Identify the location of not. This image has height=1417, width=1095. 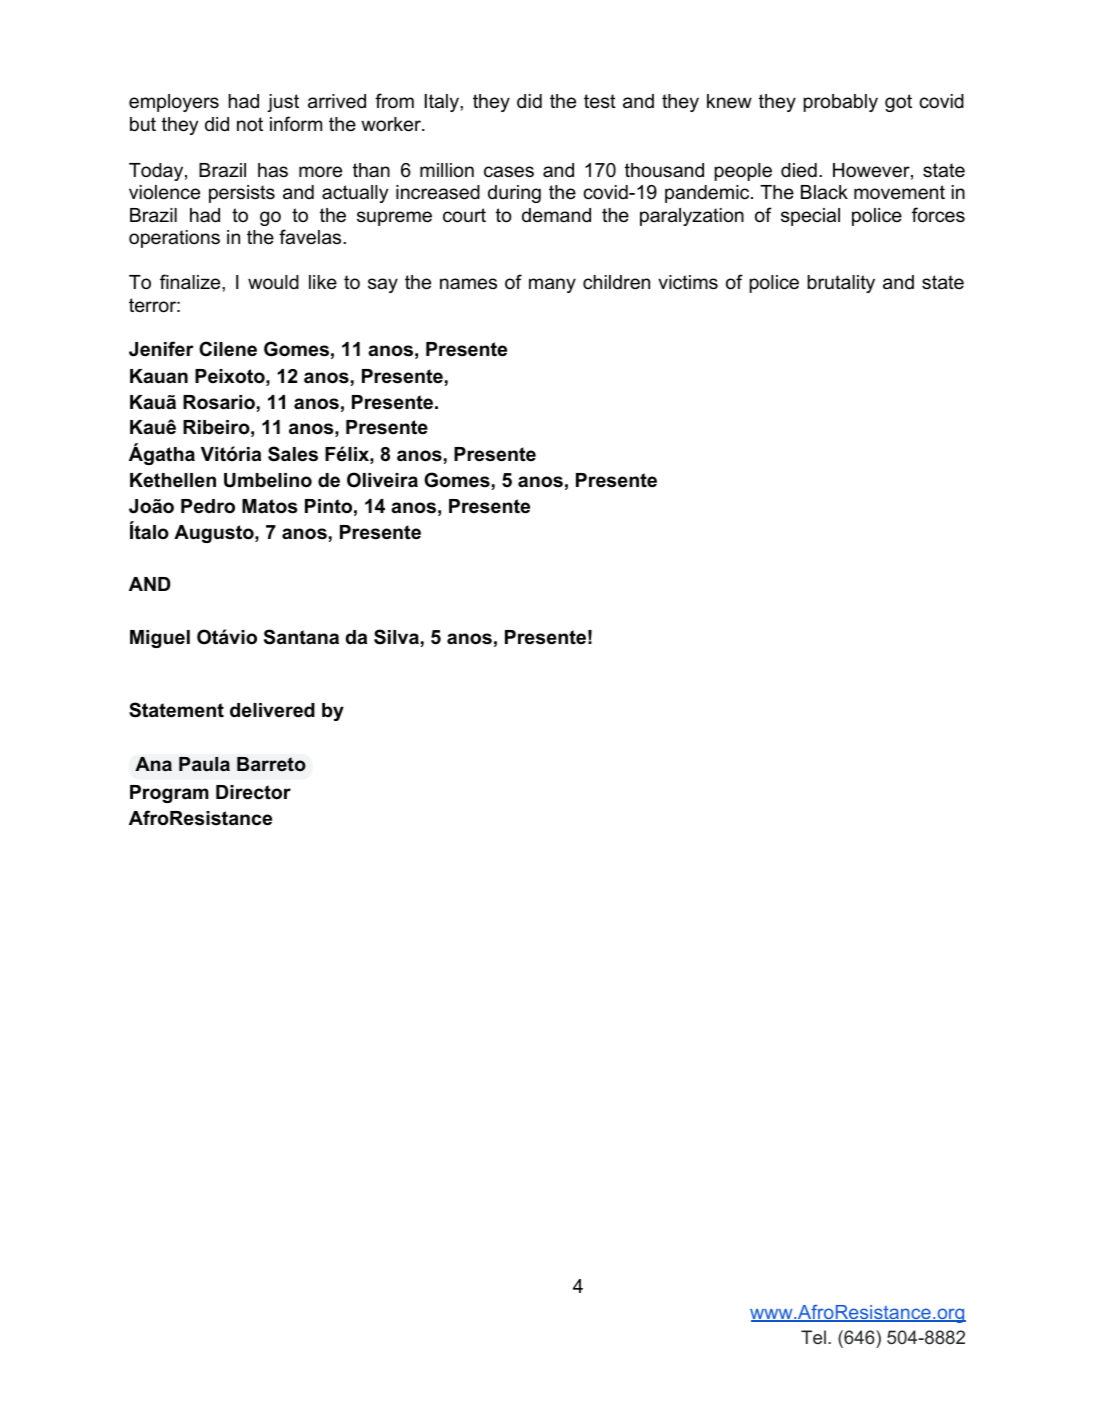
(250, 124).
